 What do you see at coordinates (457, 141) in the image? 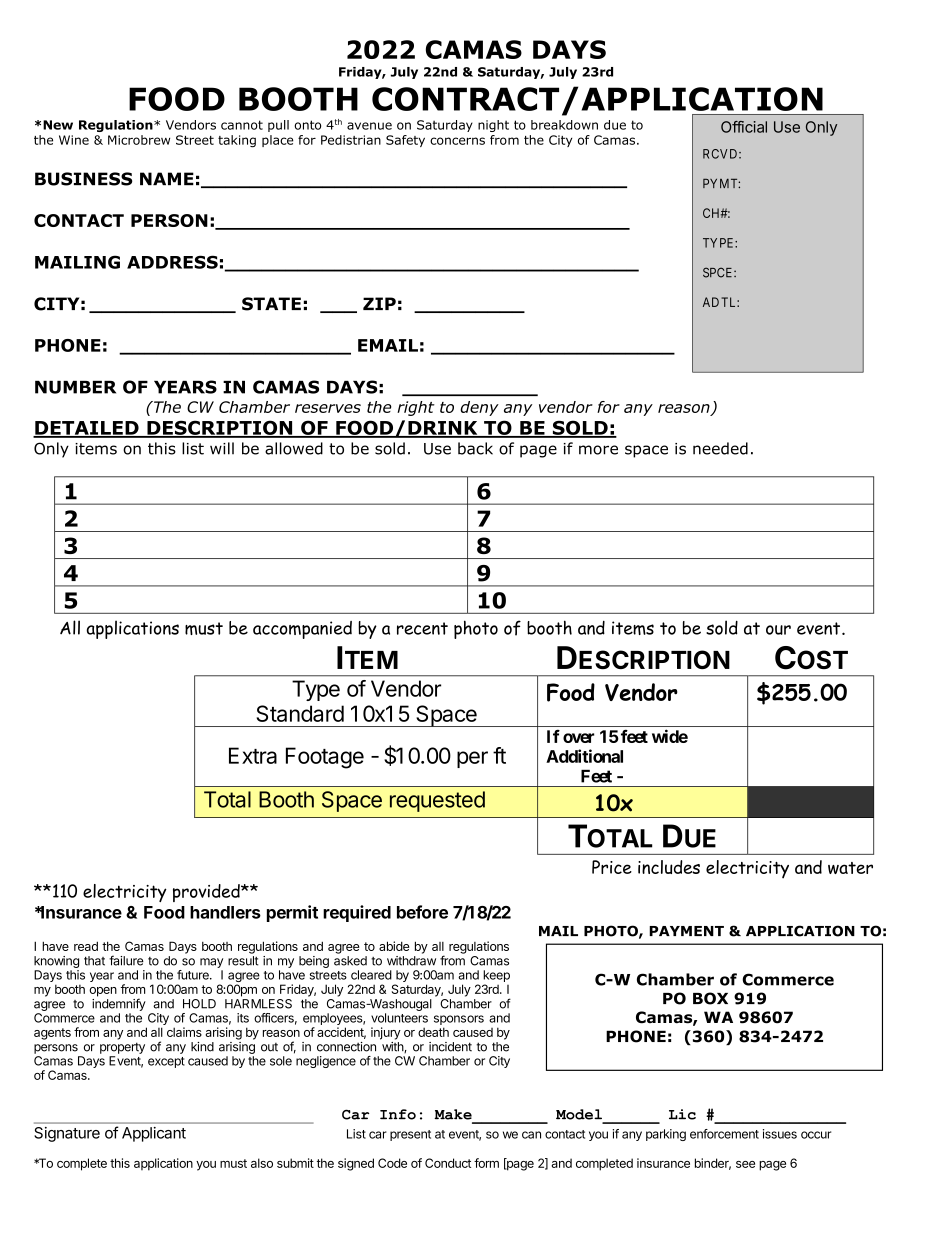
I see `concerns` at bounding box center [457, 141].
